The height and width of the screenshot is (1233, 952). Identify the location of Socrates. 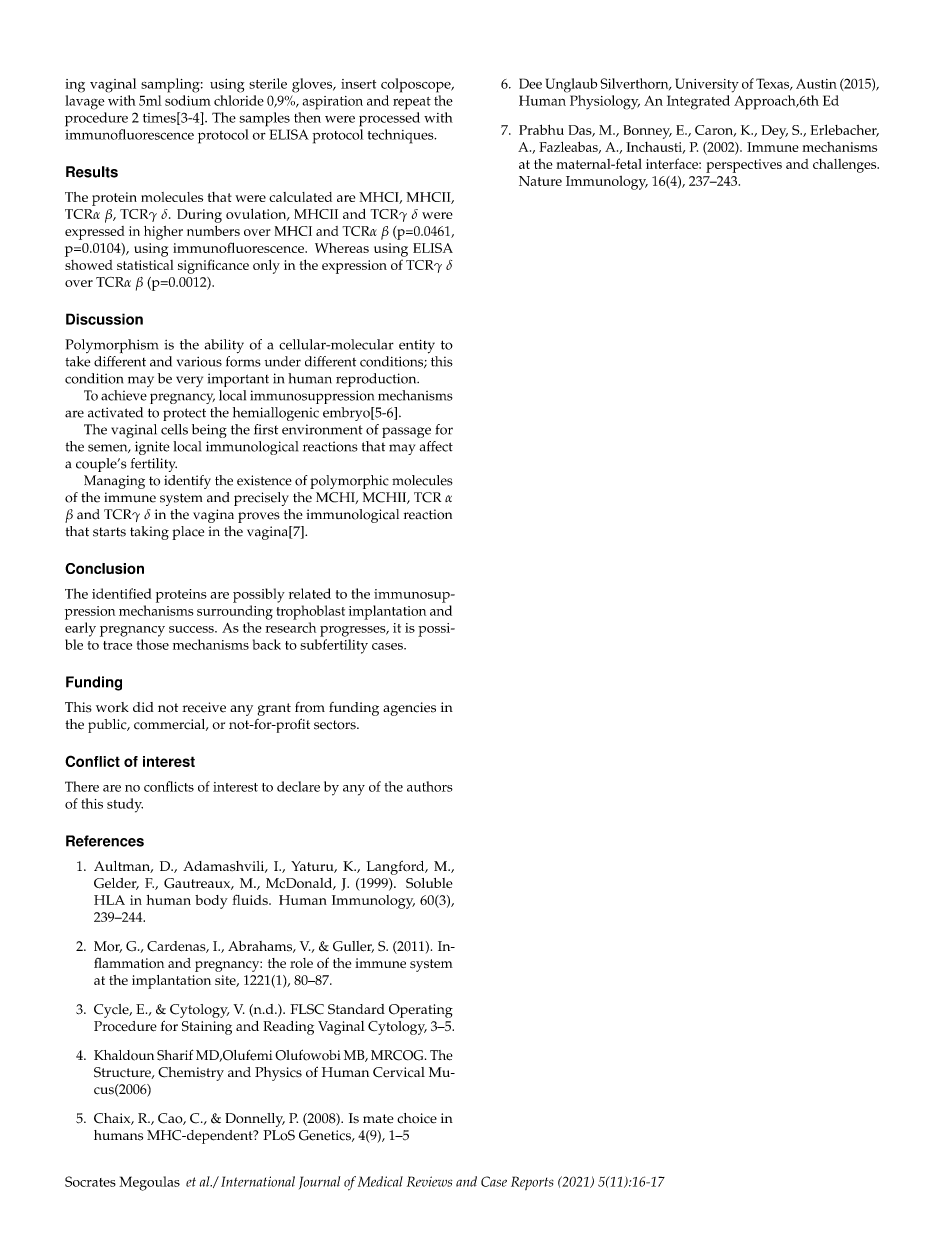
(90, 1181).
